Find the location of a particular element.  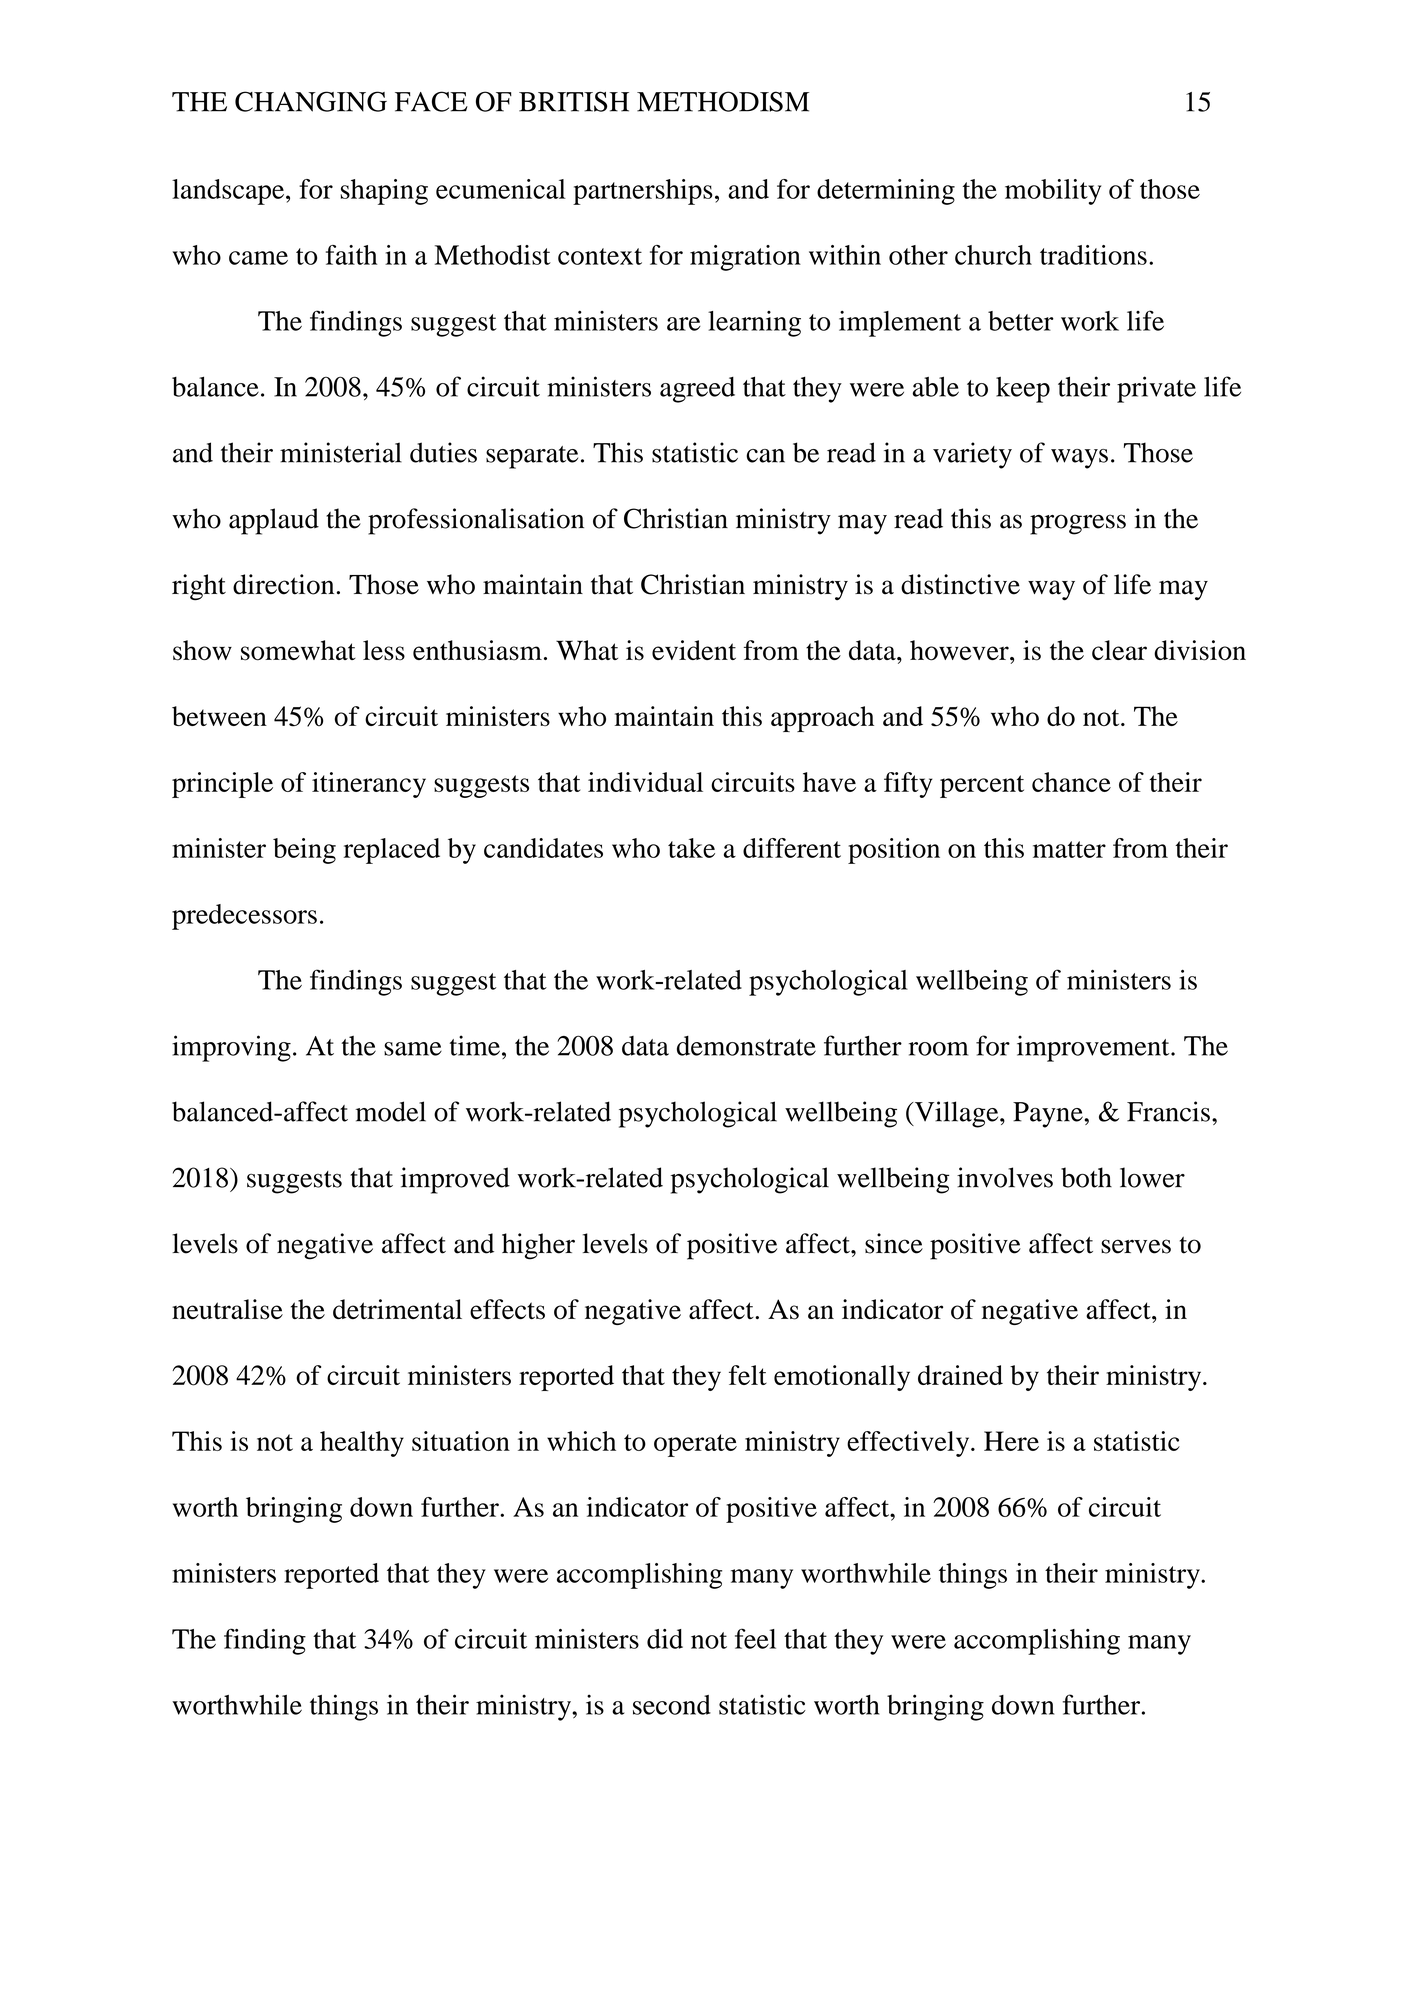

partnerships is located at coordinates (643, 192).
